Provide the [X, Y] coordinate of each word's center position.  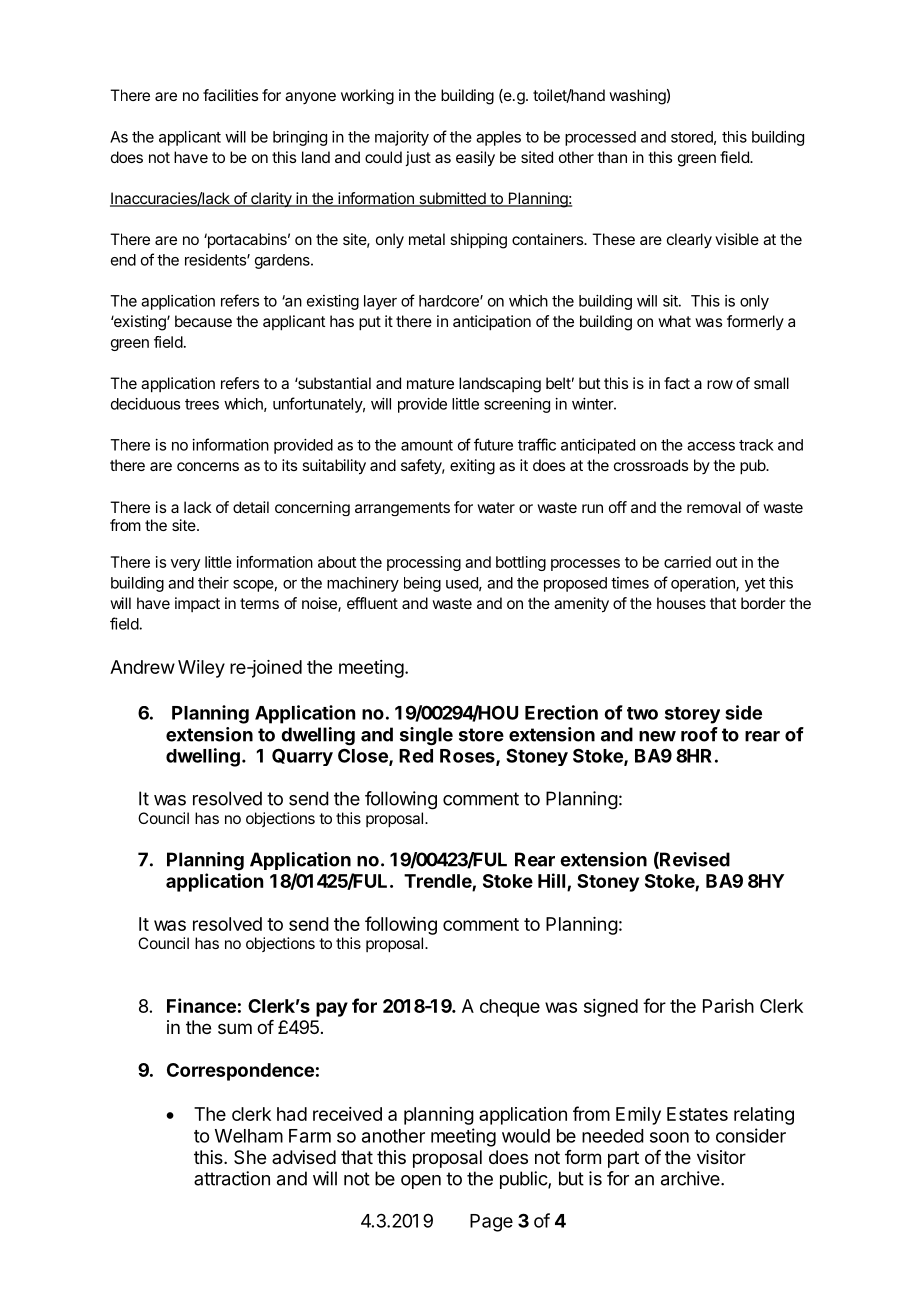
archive [691, 1178]
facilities [230, 95]
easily [475, 159]
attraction [232, 1178]
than [612, 157]
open [421, 1182]
